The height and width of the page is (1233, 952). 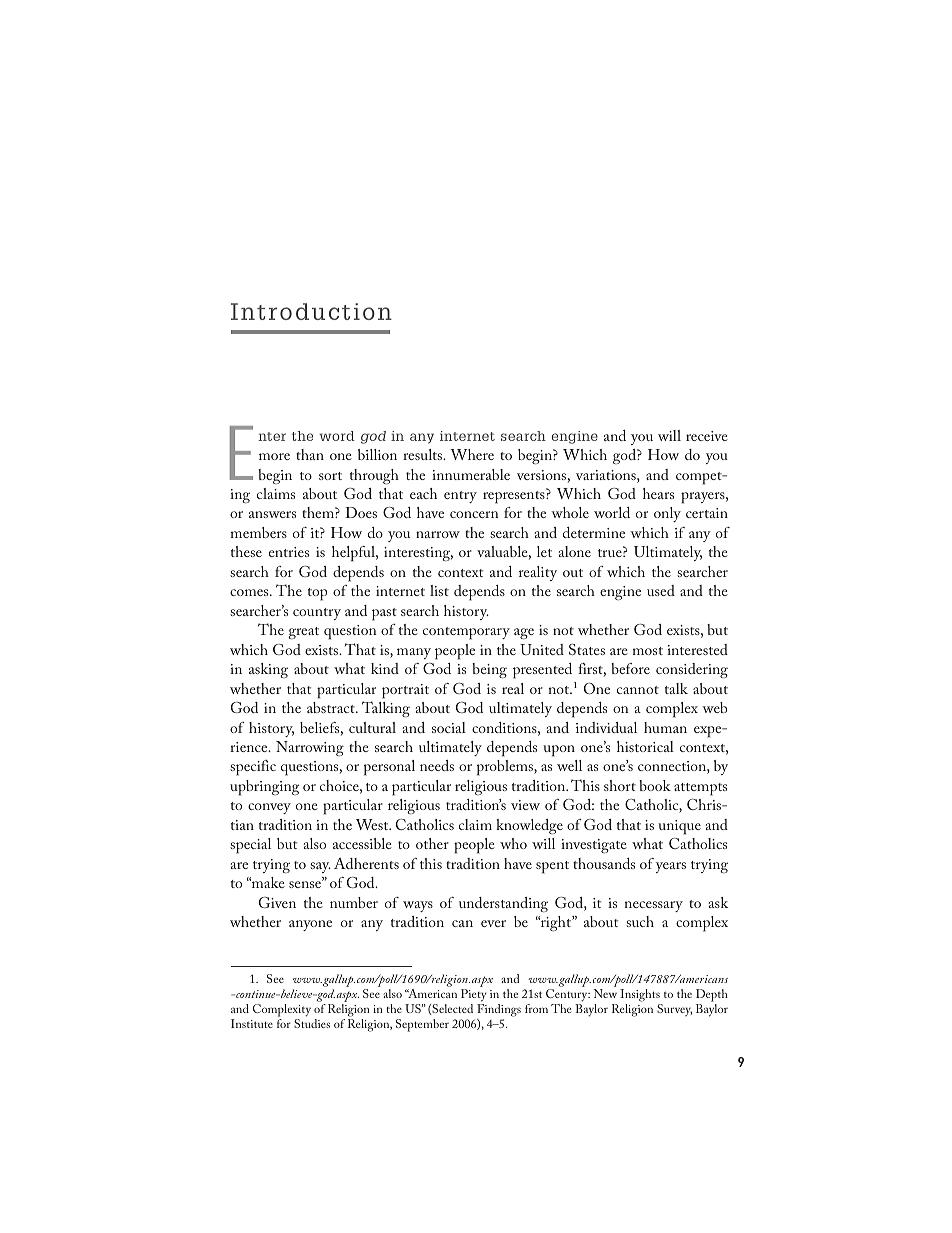 What do you see at coordinates (312, 1023) in the page?
I see `Studies` at bounding box center [312, 1023].
